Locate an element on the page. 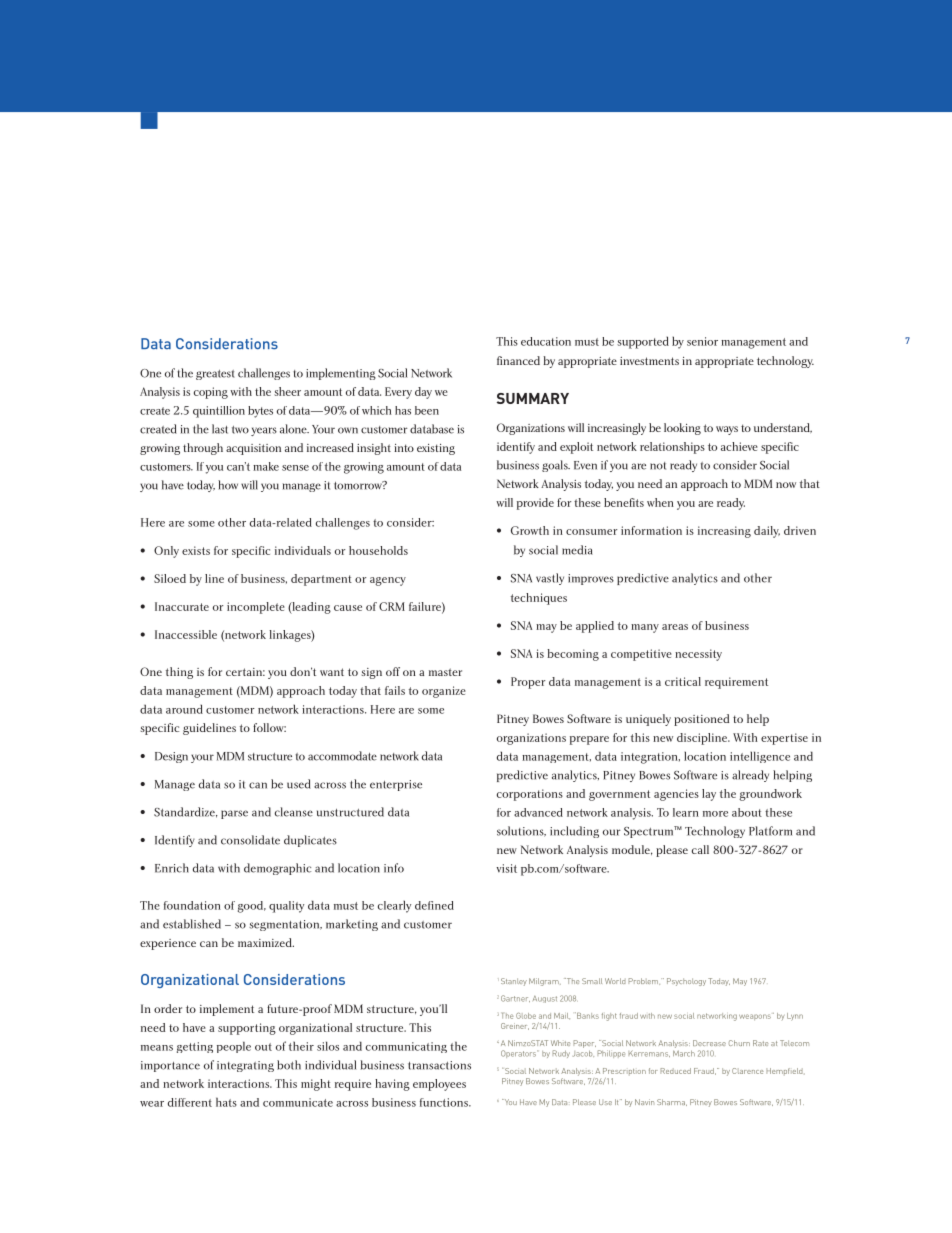 This page has width=952, height=1233. senior is located at coordinates (702, 341).
